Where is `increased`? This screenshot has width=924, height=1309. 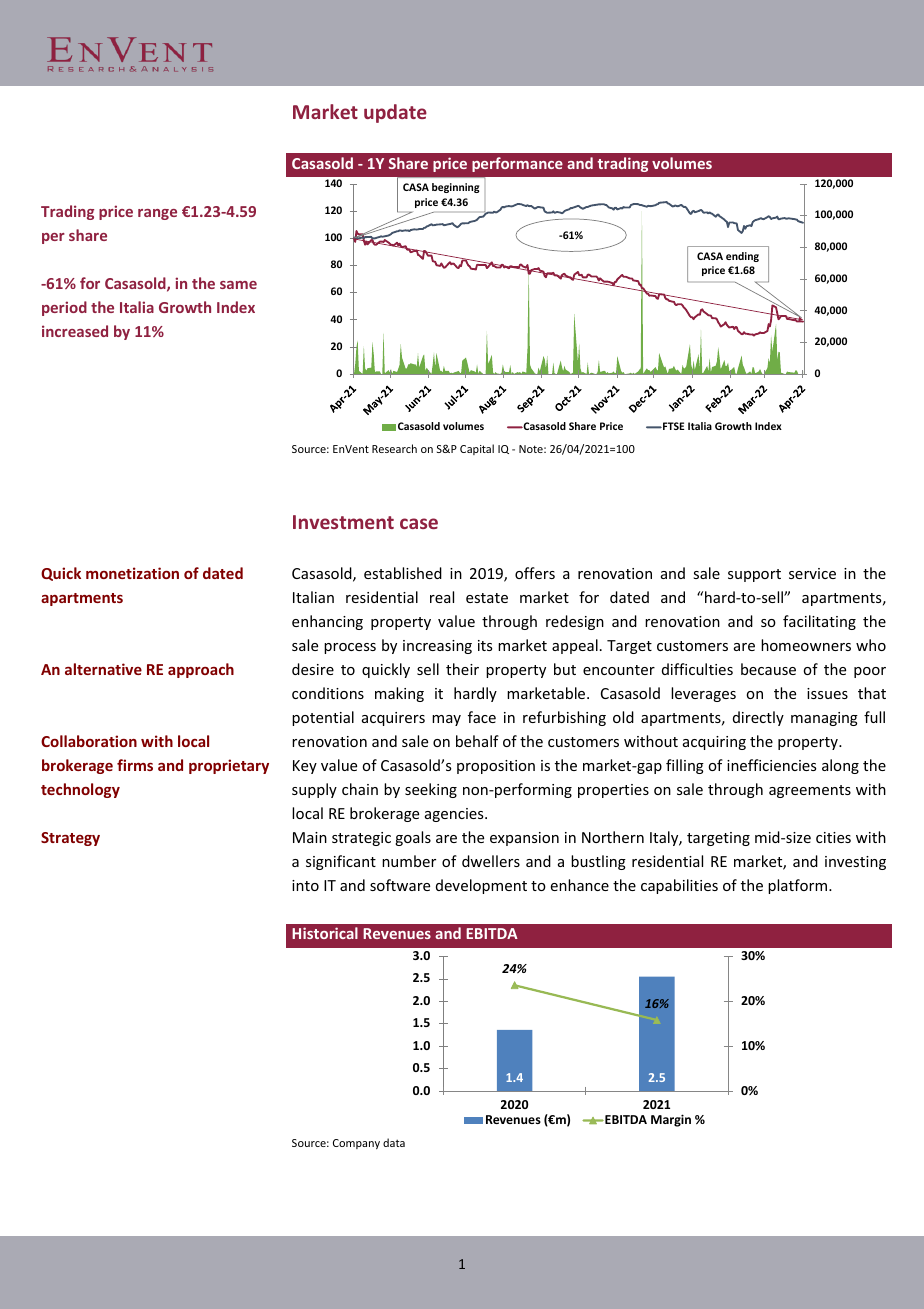
increased is located at coordinates (75, 331).
